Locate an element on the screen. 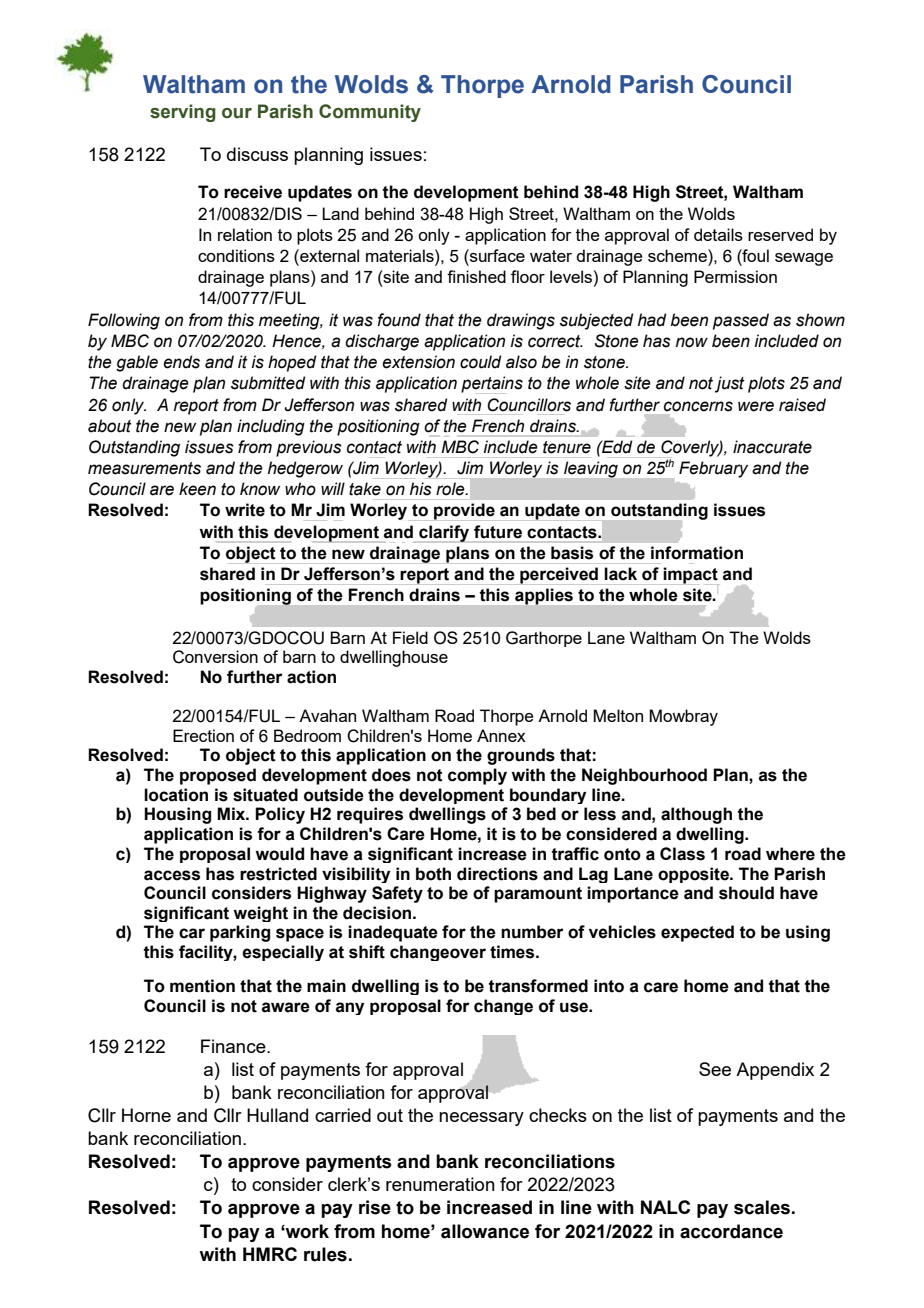  were is located at coordinates (756, 406).
